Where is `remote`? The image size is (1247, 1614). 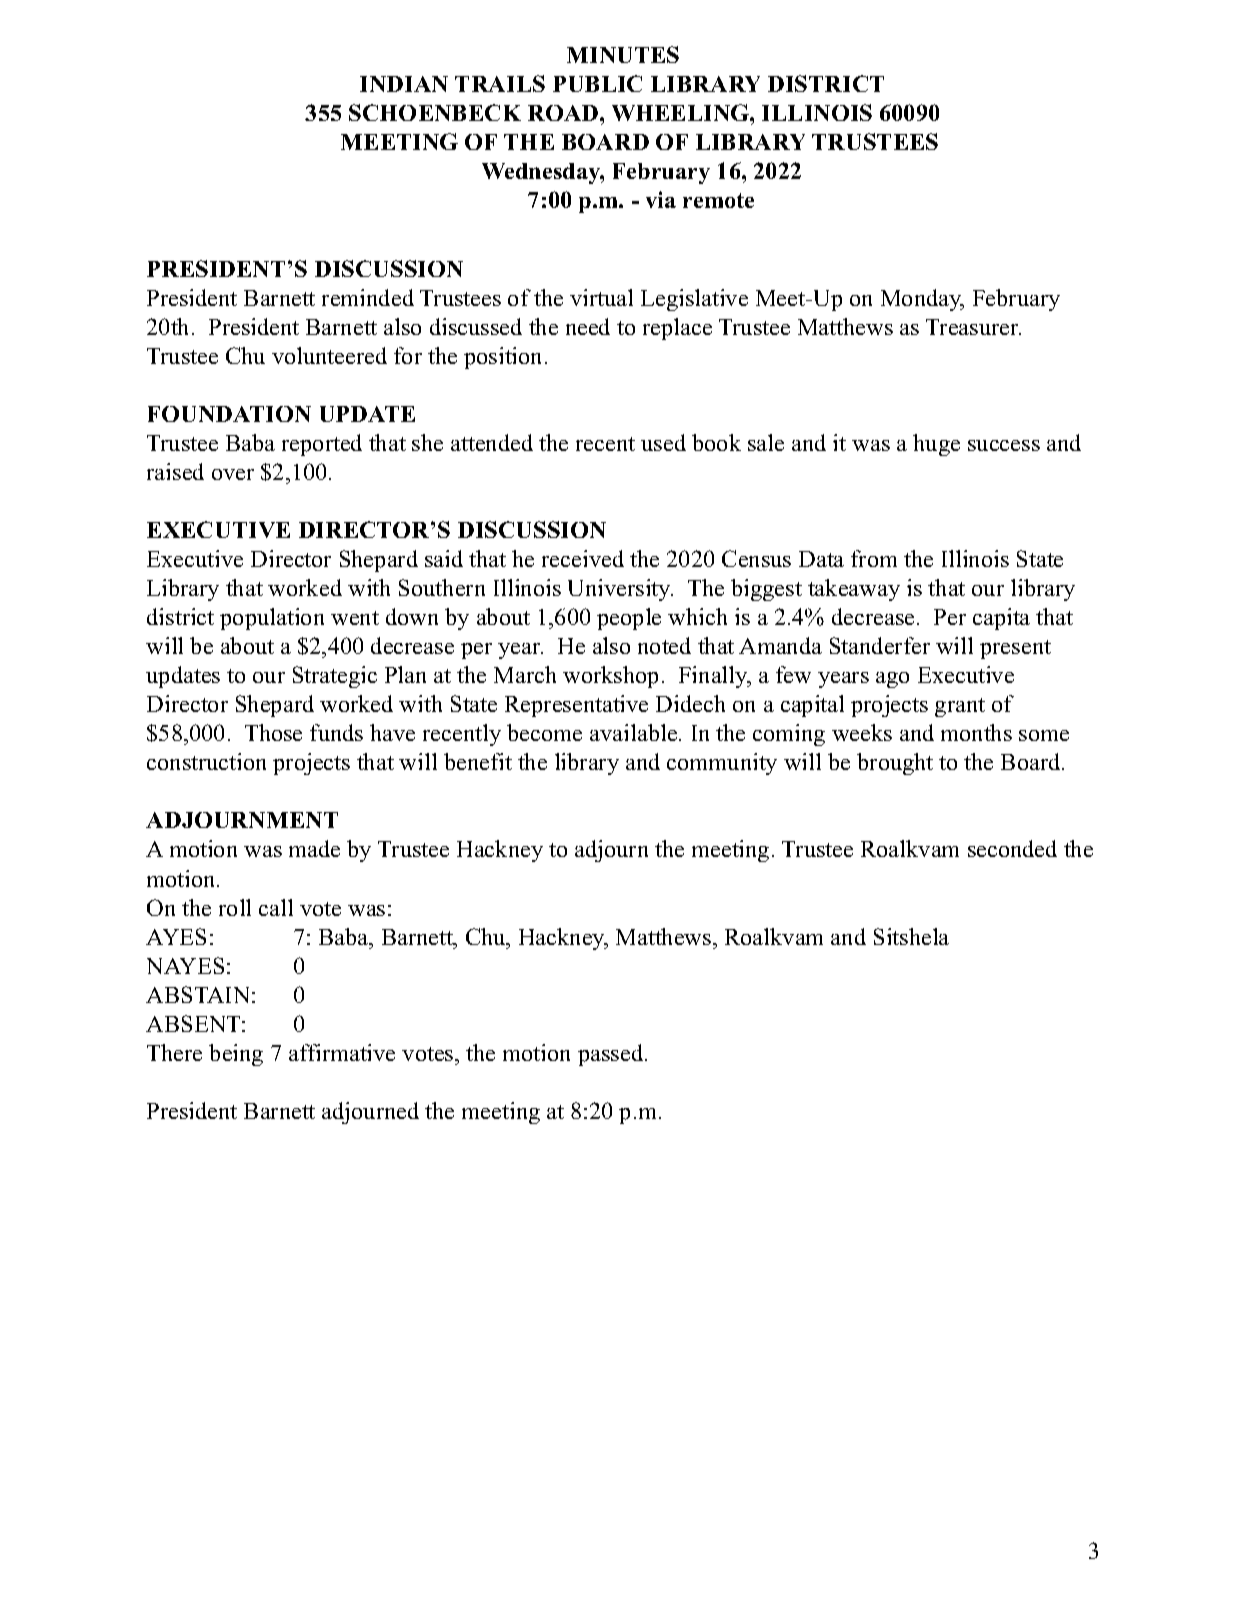 remote is located at coordinates (718, 200).
